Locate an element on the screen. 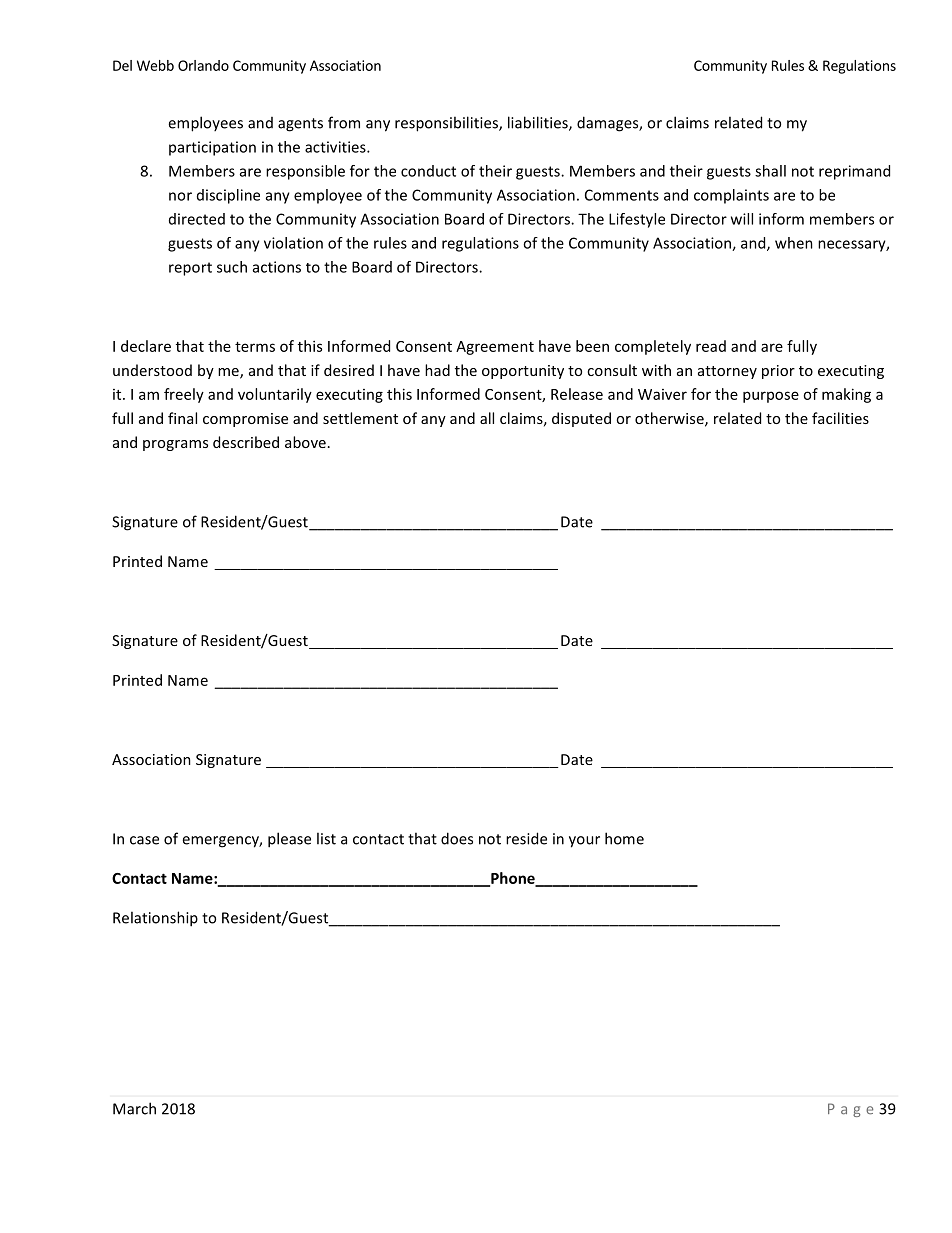 This screenshot has width=952, height=1233. responsibilities is located at coordinates (447, 124).
